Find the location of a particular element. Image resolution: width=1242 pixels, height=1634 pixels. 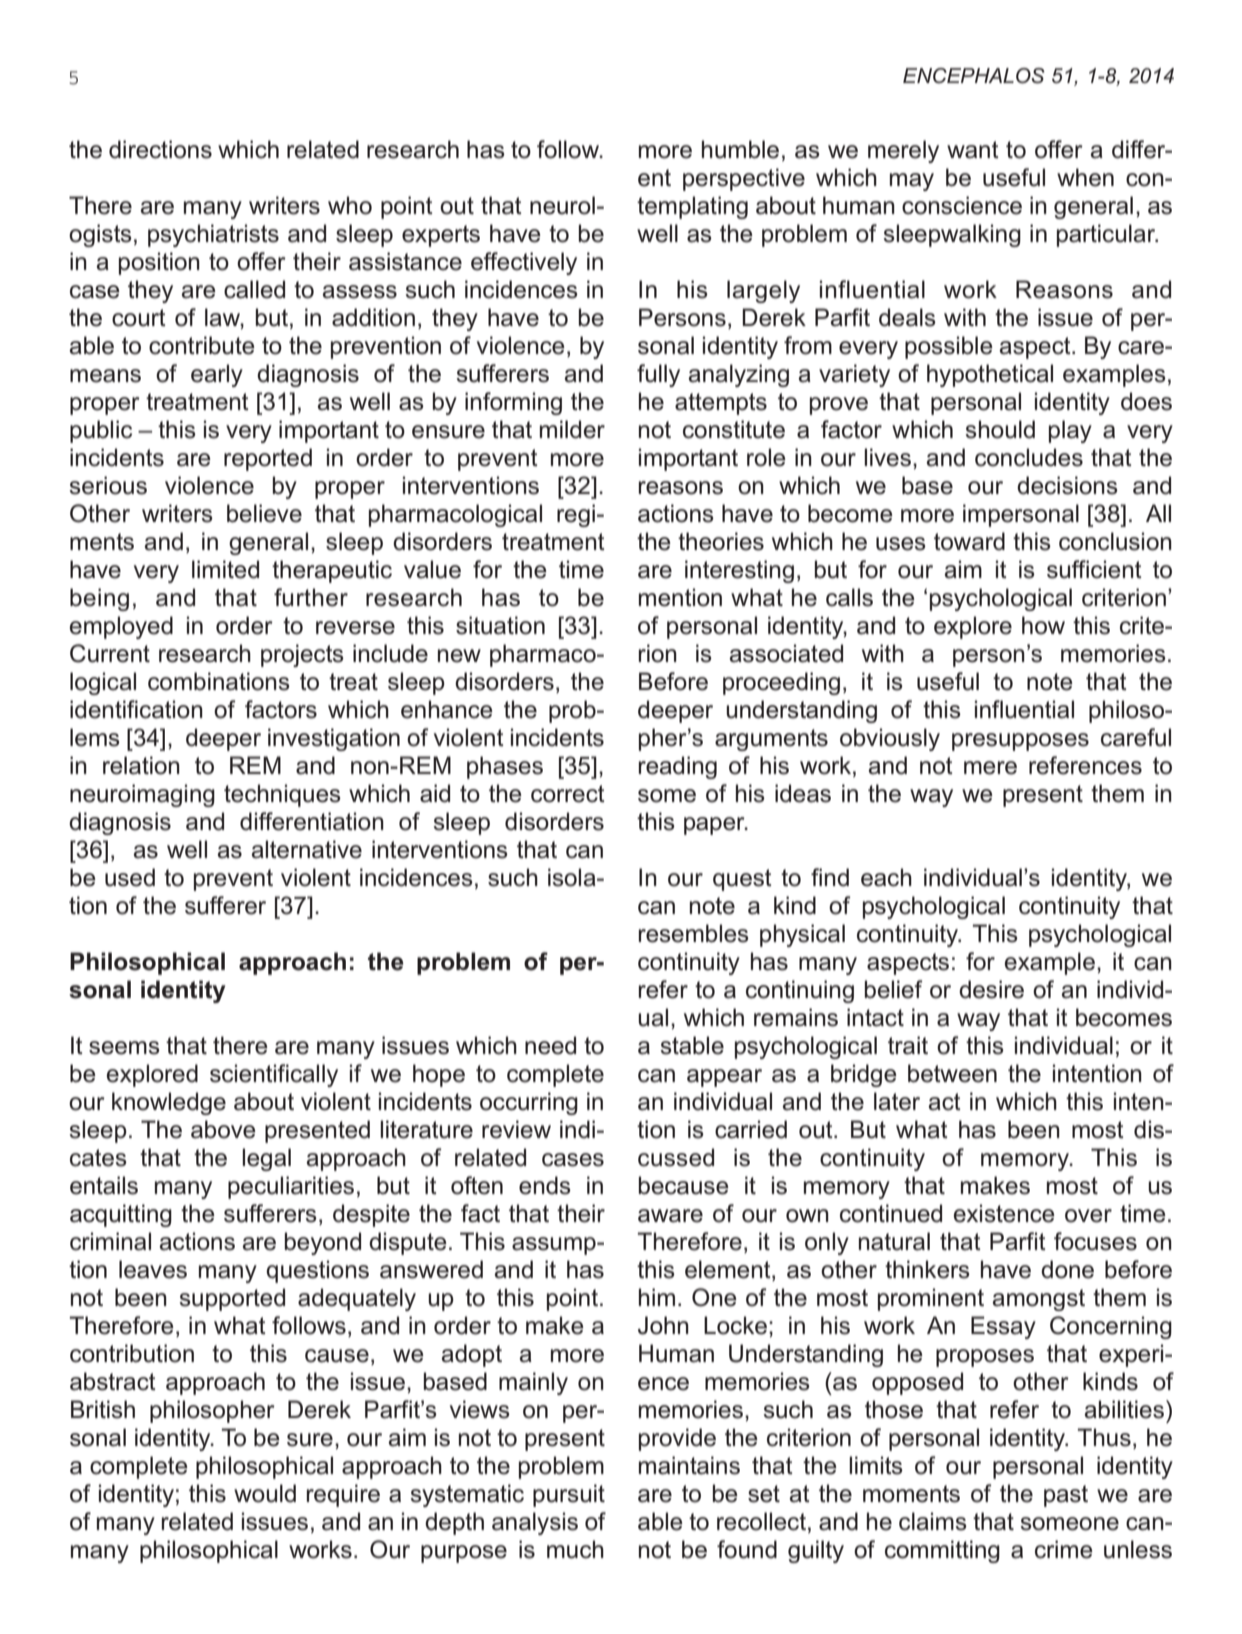

when is located at coordinates (1085, 177).
